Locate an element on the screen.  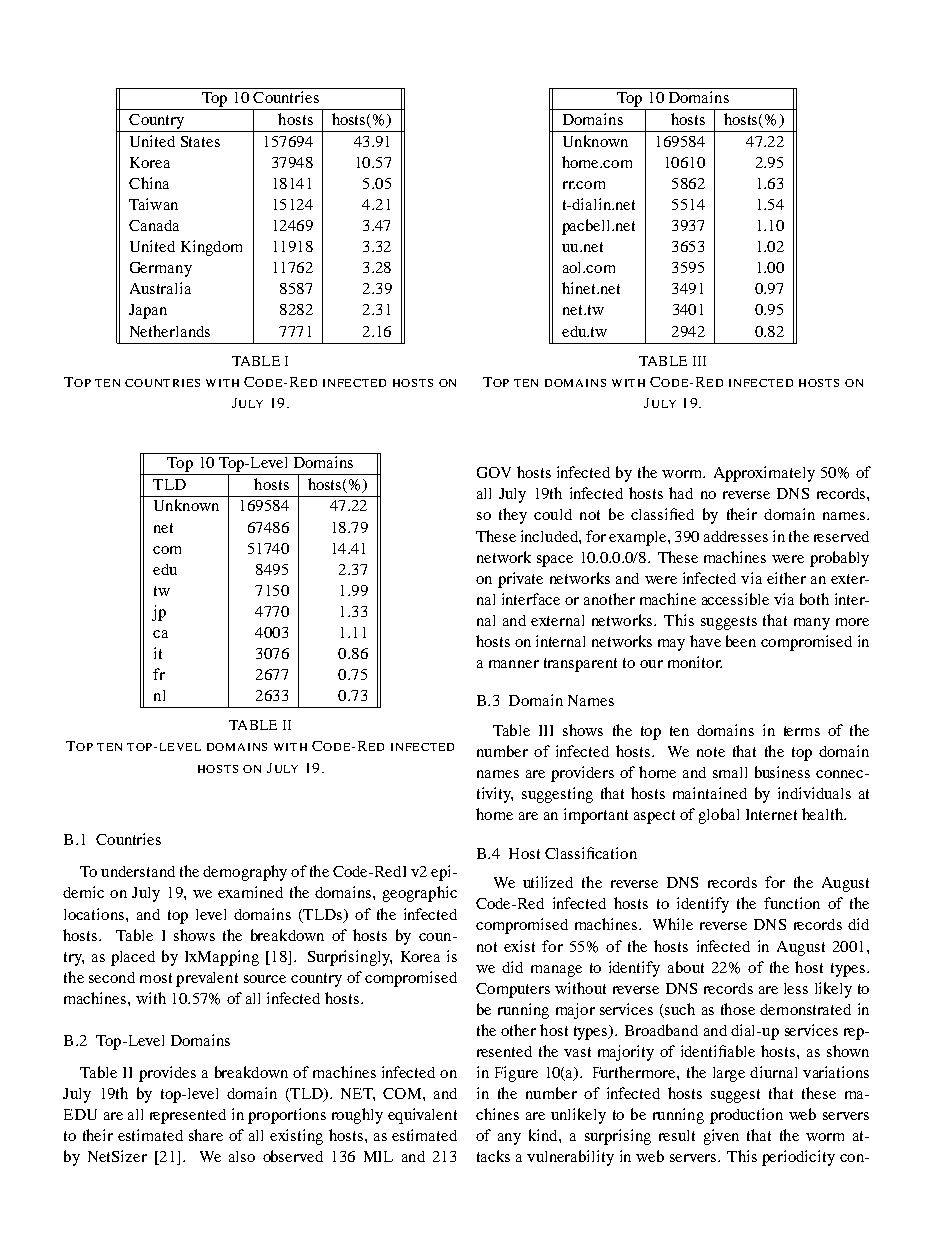
China is located at coordinates (149, 183).
